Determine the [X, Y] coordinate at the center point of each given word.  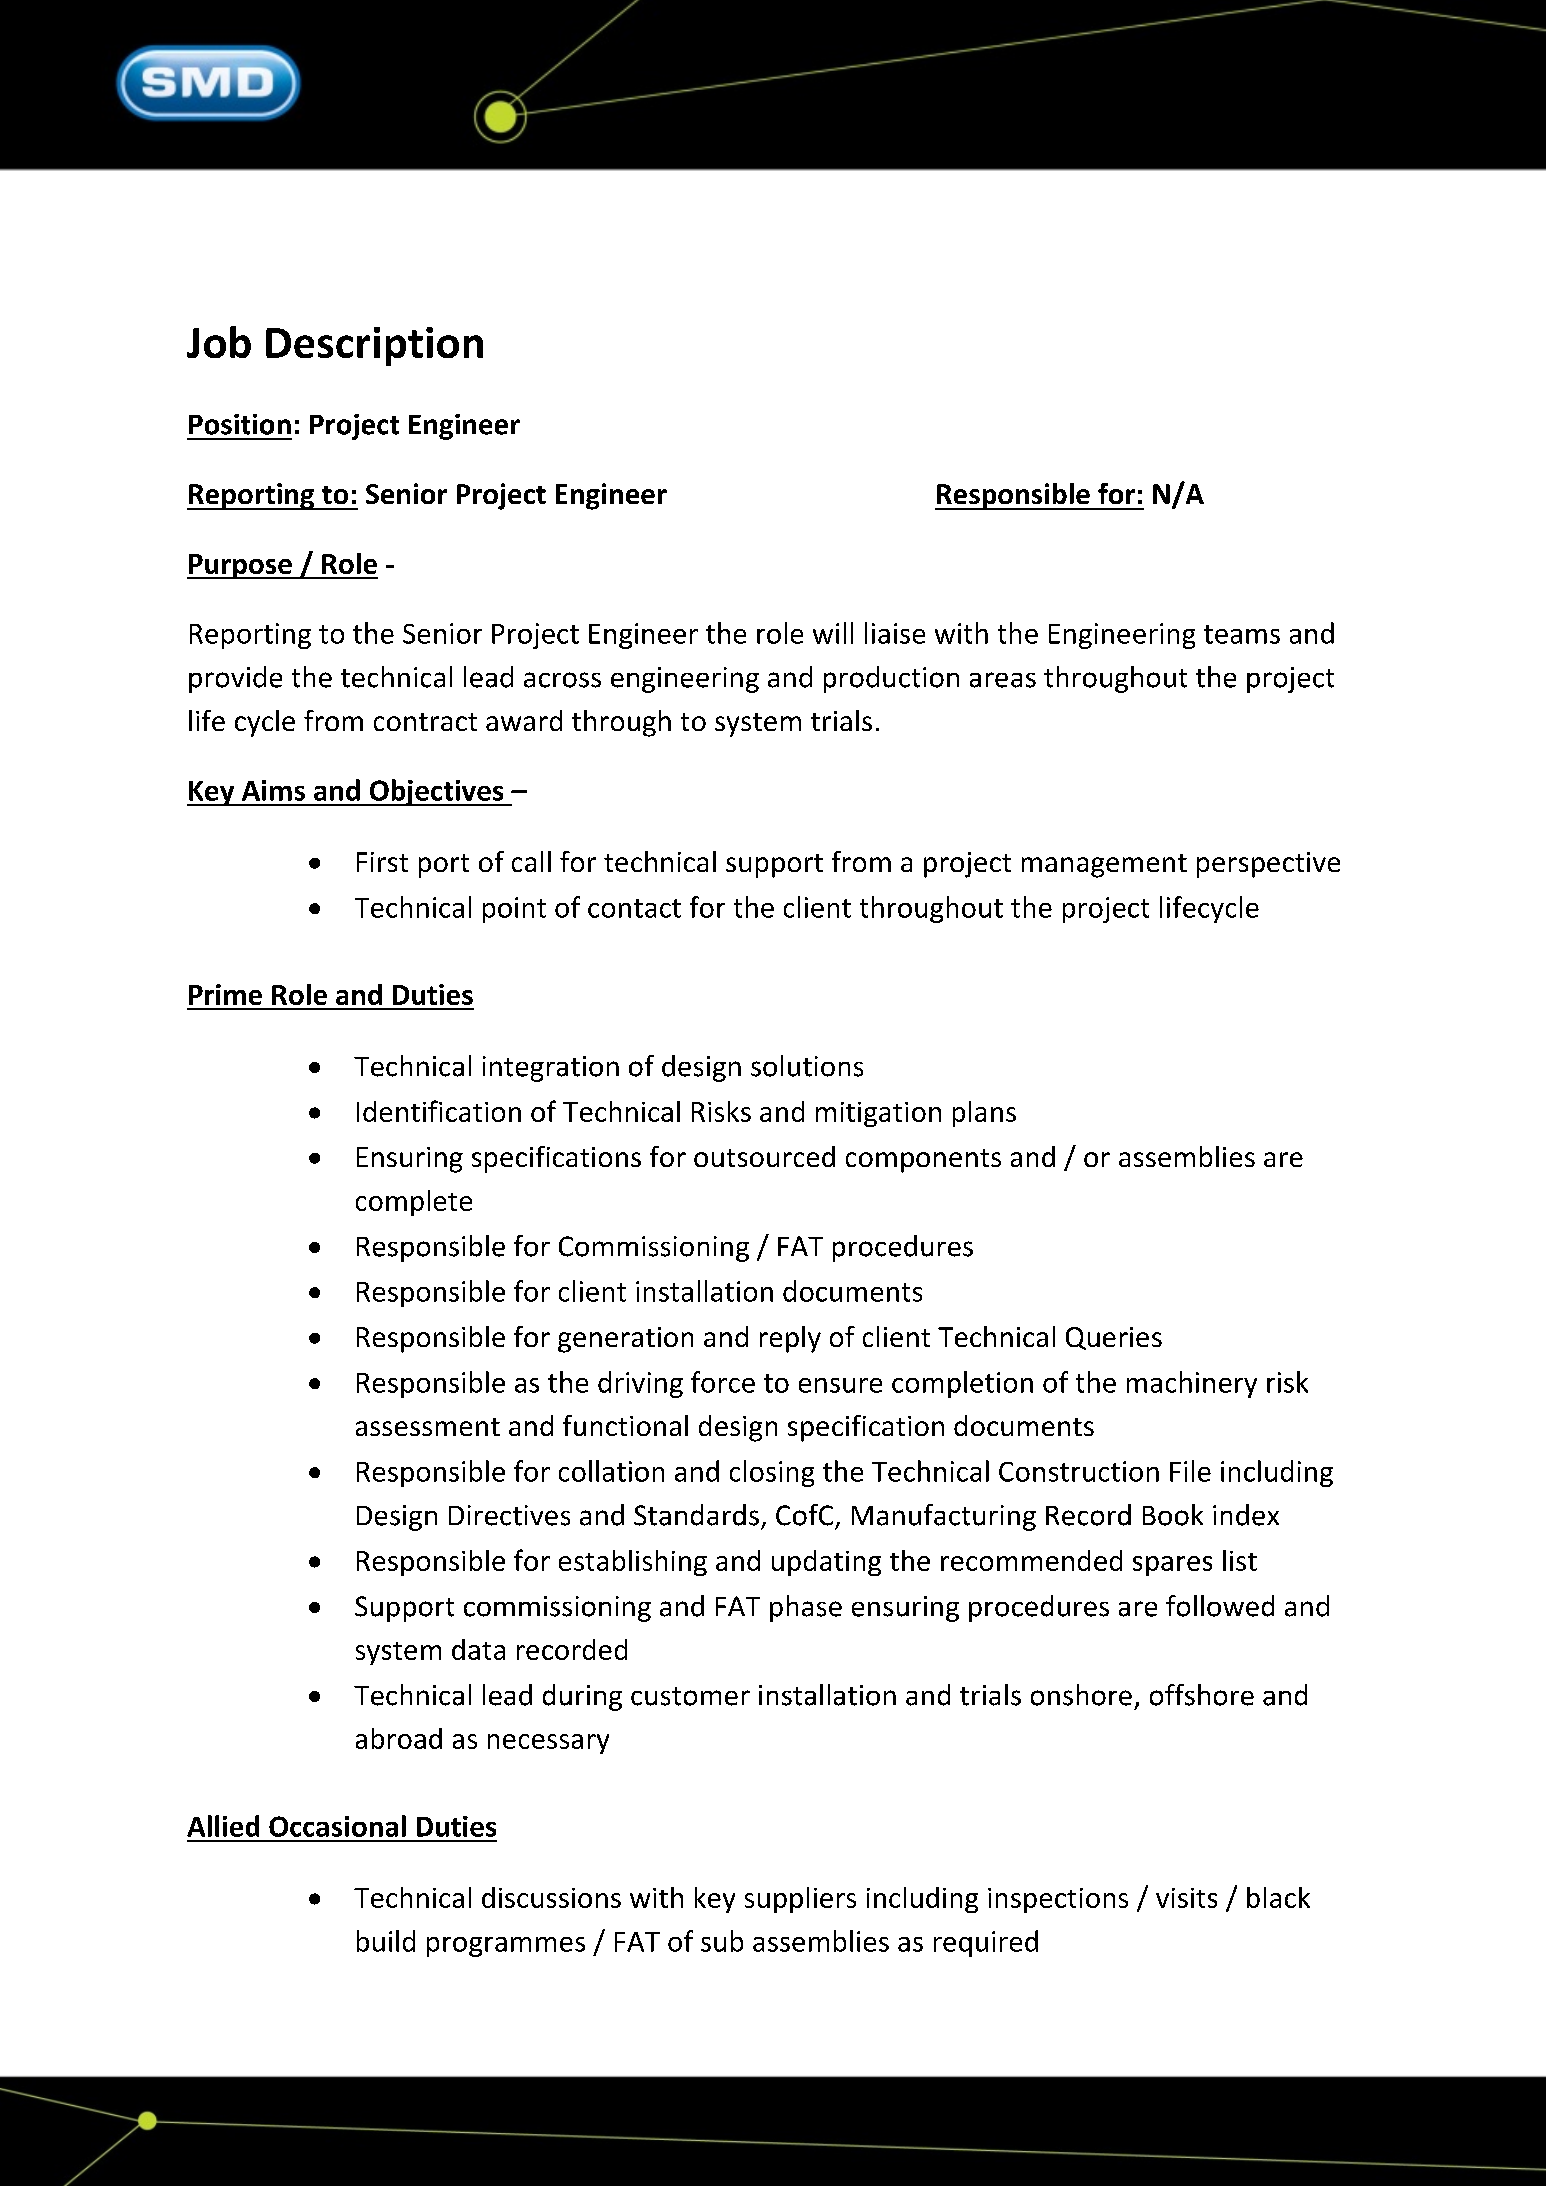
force [723, 1382]
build [386, 1941]
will [833, 633]
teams [1242, 634]
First [382, 862]
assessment [428, 1427]
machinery [1192, 1384]
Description [374, 346]
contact [634, 908]
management [1104, 866]
